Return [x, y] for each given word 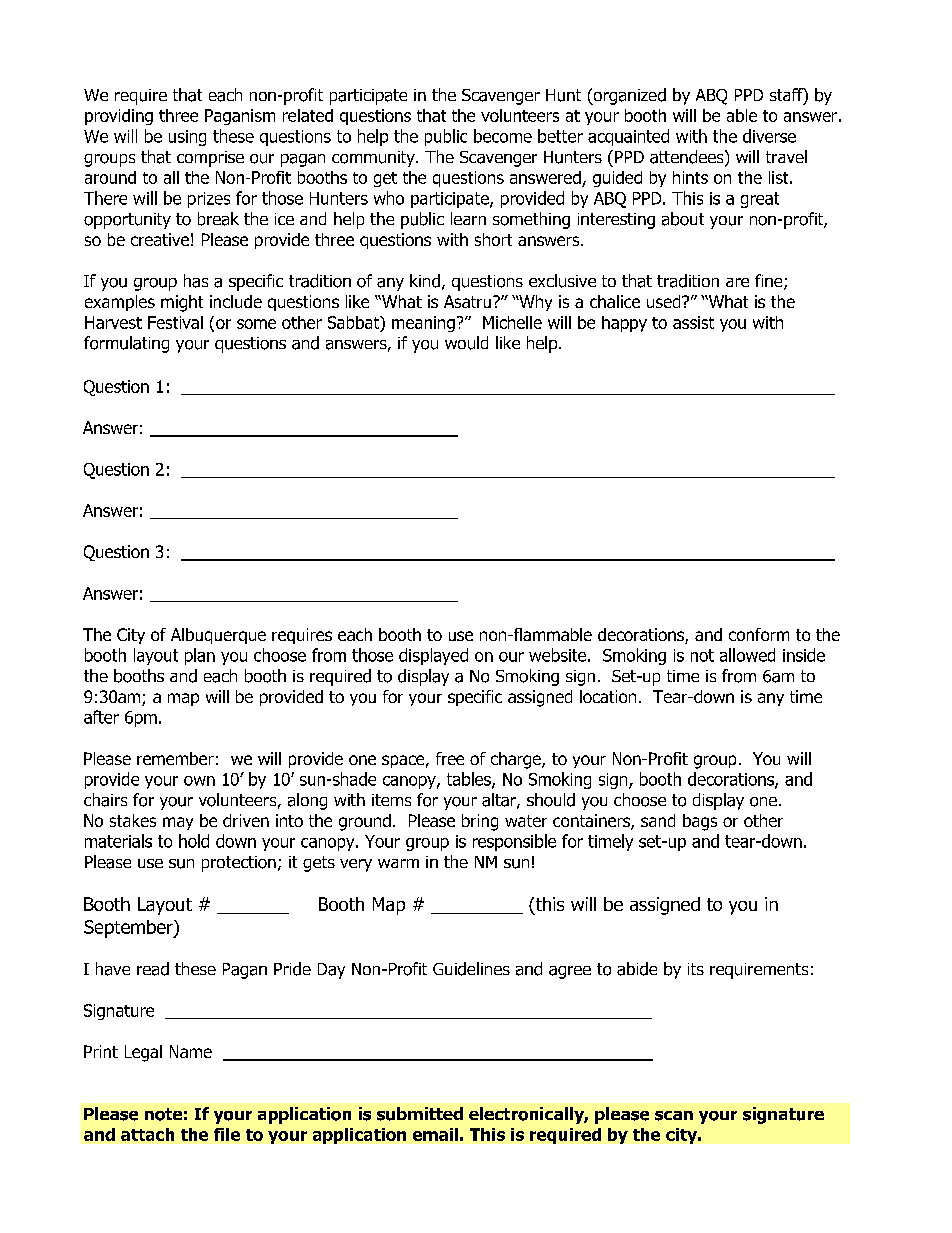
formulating [126, 344]
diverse [769, 136]
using [187, 138]
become [503, 136]
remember [175, 758]
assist [693, 322]
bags [700, 822]
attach [147, 1134]
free [450, 758]
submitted [420, 1114]
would [466, 343]
